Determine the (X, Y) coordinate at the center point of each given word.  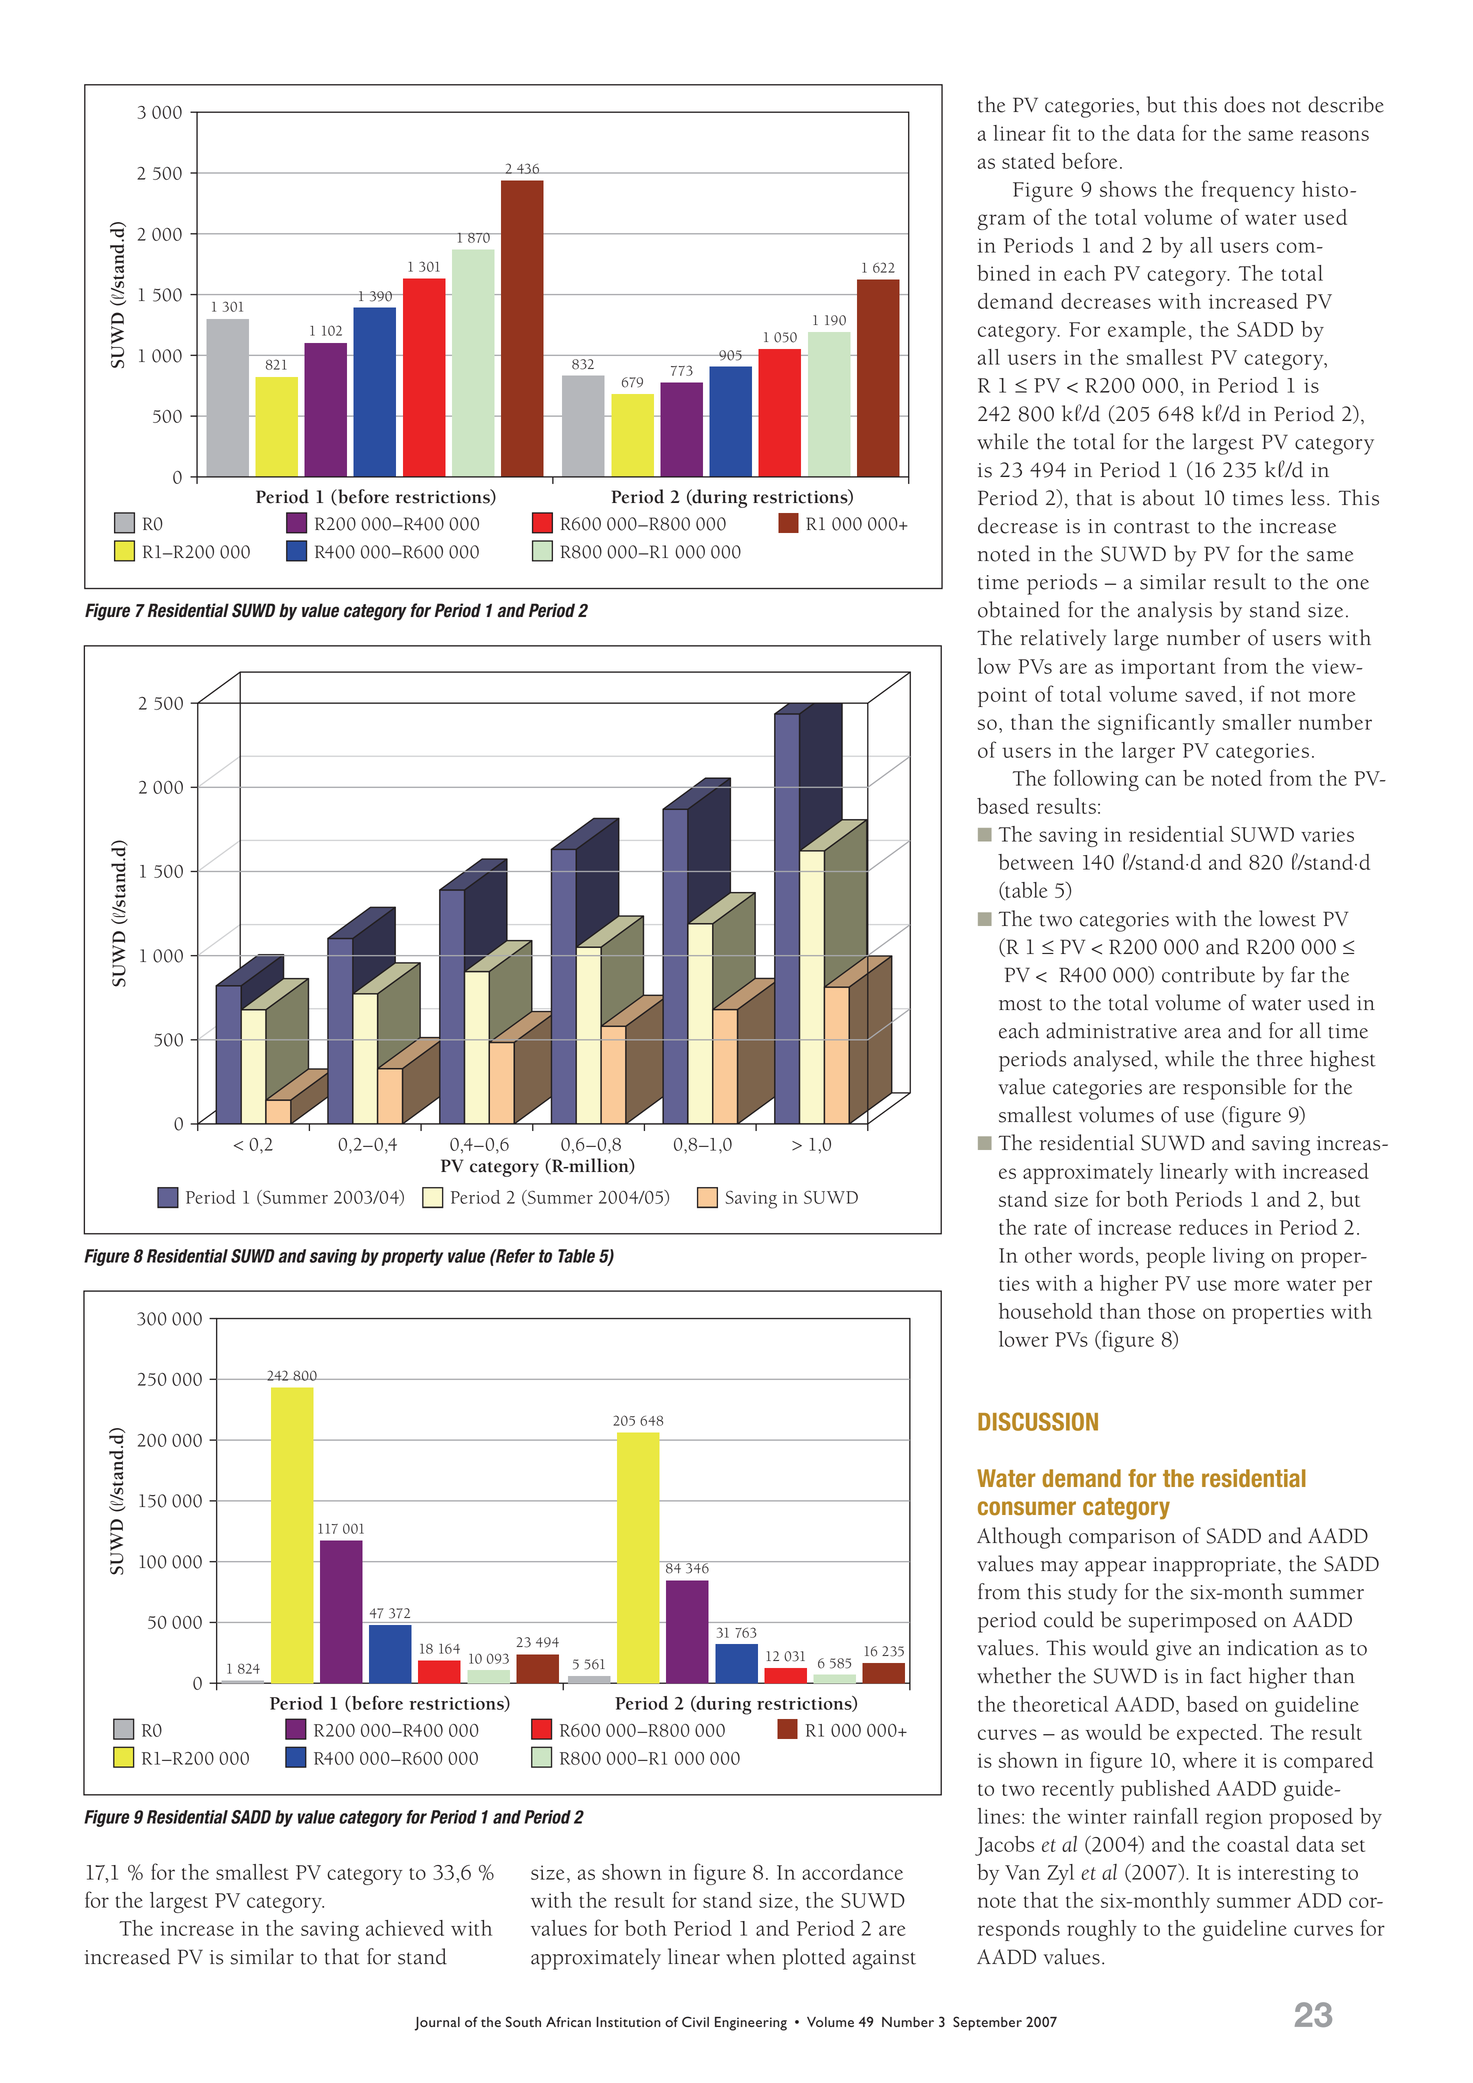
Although (1019, 1538)
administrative (1111, 1030)
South (523, 2021)
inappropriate (1214, 1567)
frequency (1248, 191)
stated (1028, 161)
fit (1062, 132)
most (1020, 1004)
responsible (1234, 1089)
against (884, 1960)
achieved (405, 1928)
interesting (1286, 1875)
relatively (1063, 640)
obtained (1019, 609)
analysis (1175, 612)
